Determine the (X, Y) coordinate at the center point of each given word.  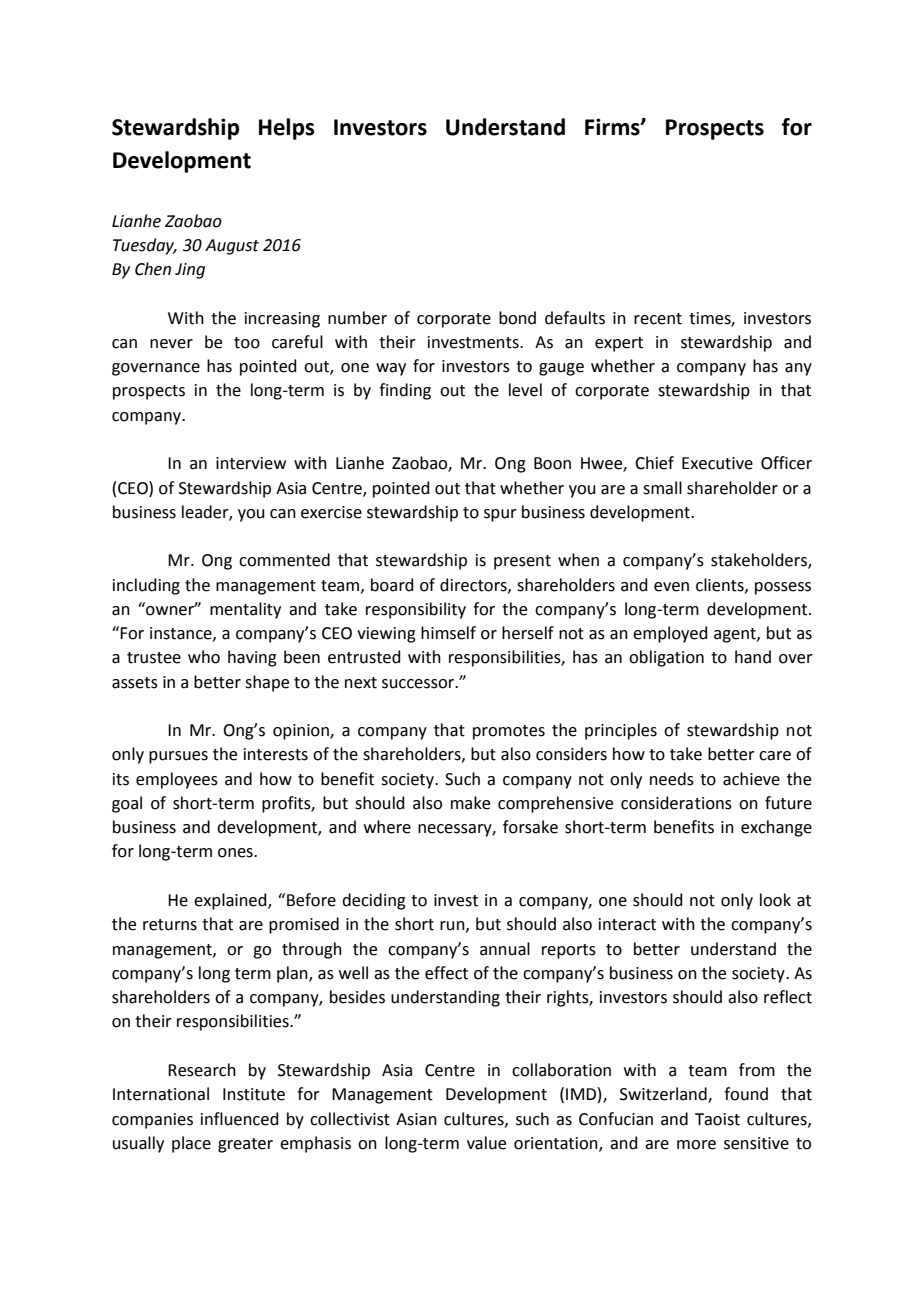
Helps (287, 129)
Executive (717, 463)
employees (177, 780)
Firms (613, 127)
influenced (240, 1119)
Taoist (717, 1119)
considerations (676, 803)
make (470, 803)
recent (658, 319)
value (486, 1143)
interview (251, 463)
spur (500, 515)
